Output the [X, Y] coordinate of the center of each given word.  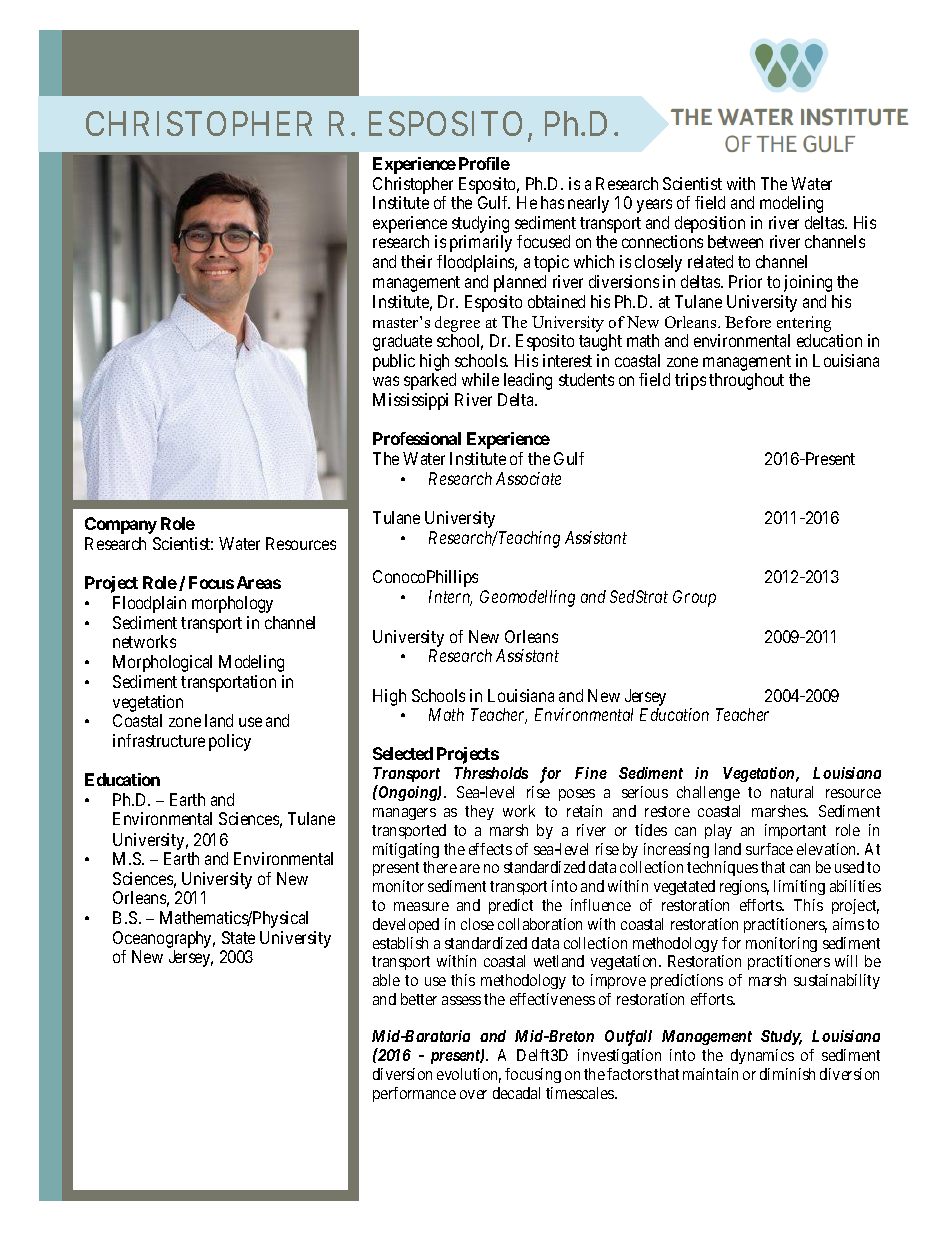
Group [694, 598]
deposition [710, 226]
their [416, 261]
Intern [450, 598]
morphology [232, 604]
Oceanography [164, 939]
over [473, 1094]
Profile [484, 163]
